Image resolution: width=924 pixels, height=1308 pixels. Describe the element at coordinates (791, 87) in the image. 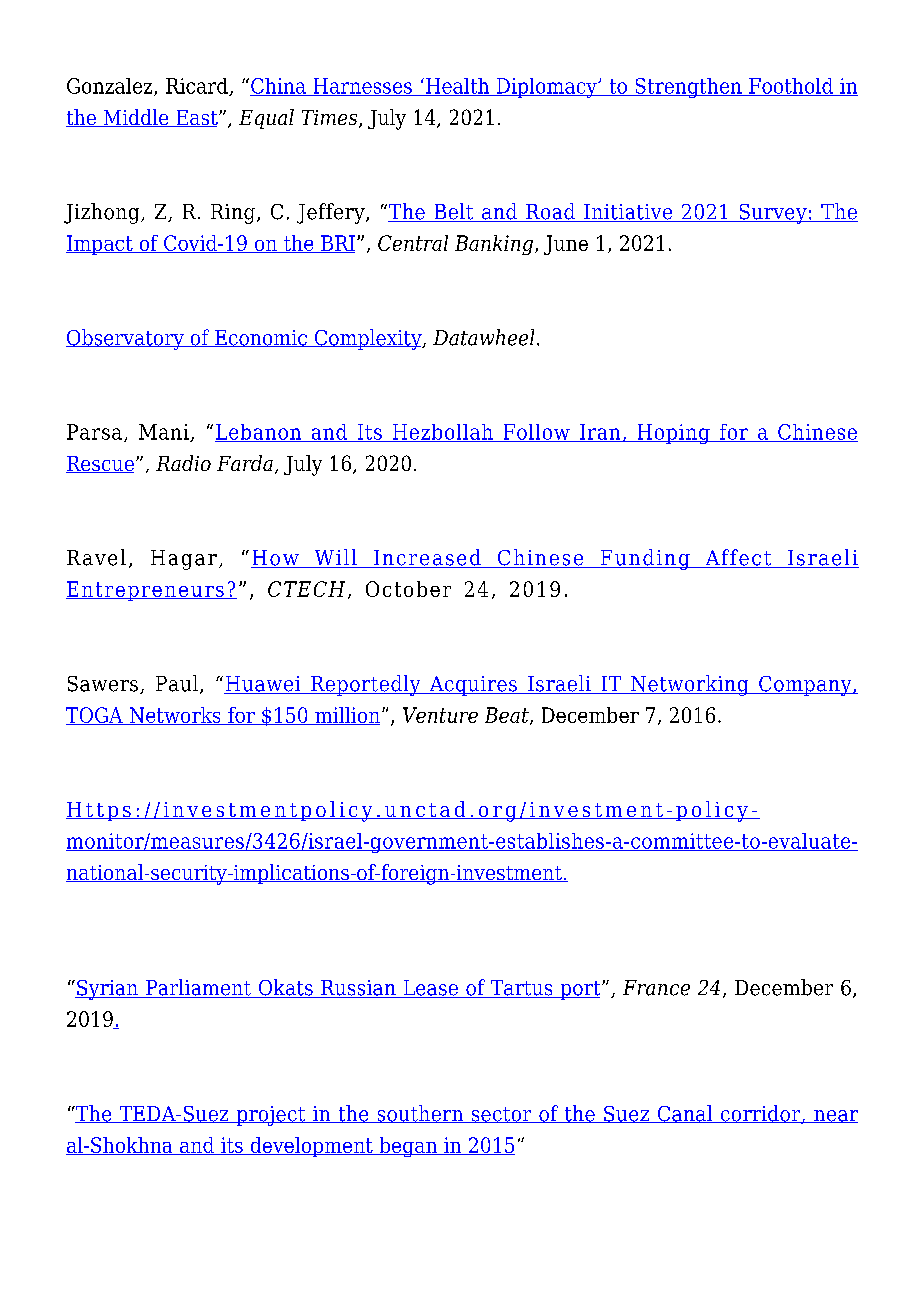

I see `Foothold` at that location.
